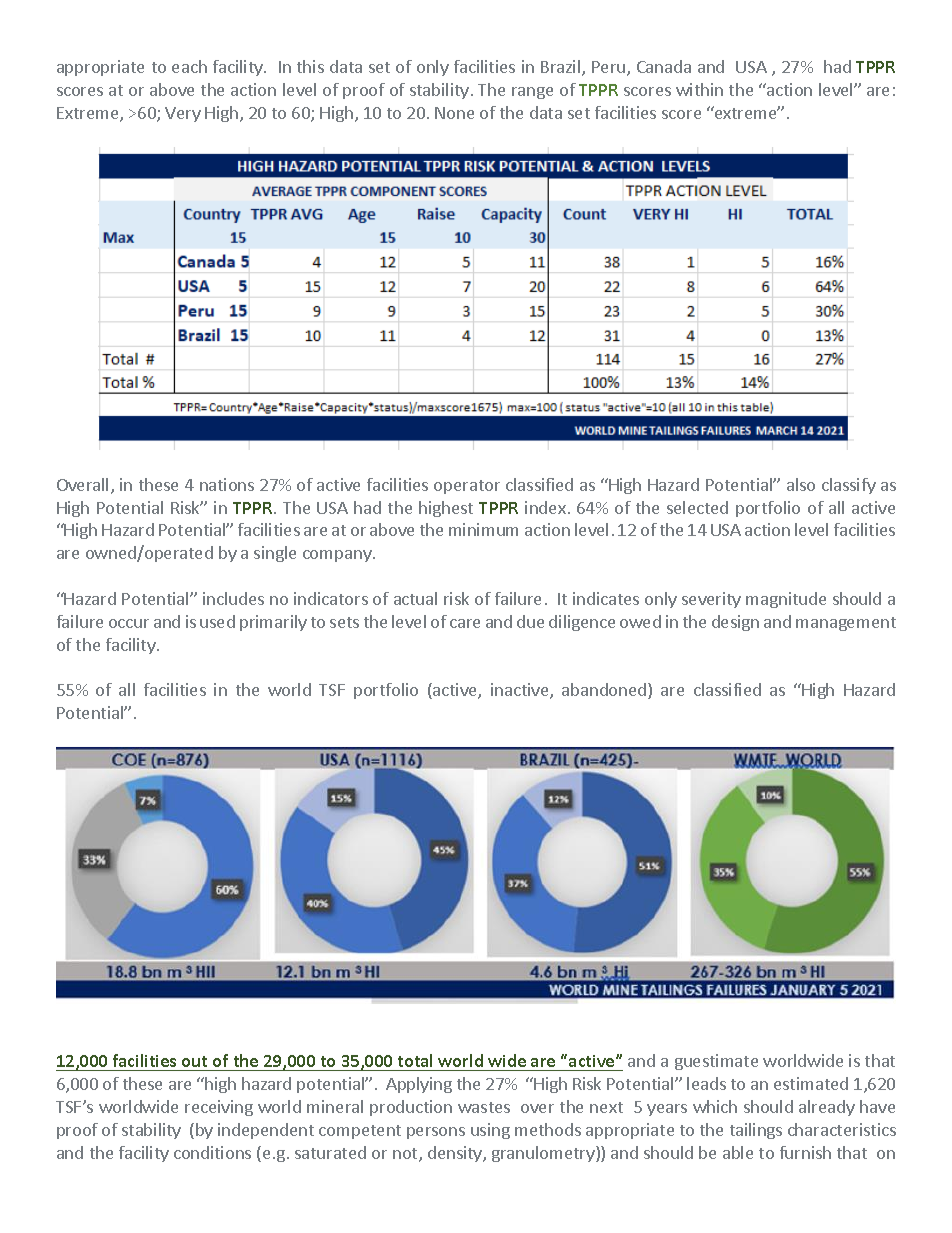  Describe the element at coordinates (735, 623) in the screenshot. I see `design` at that location.
